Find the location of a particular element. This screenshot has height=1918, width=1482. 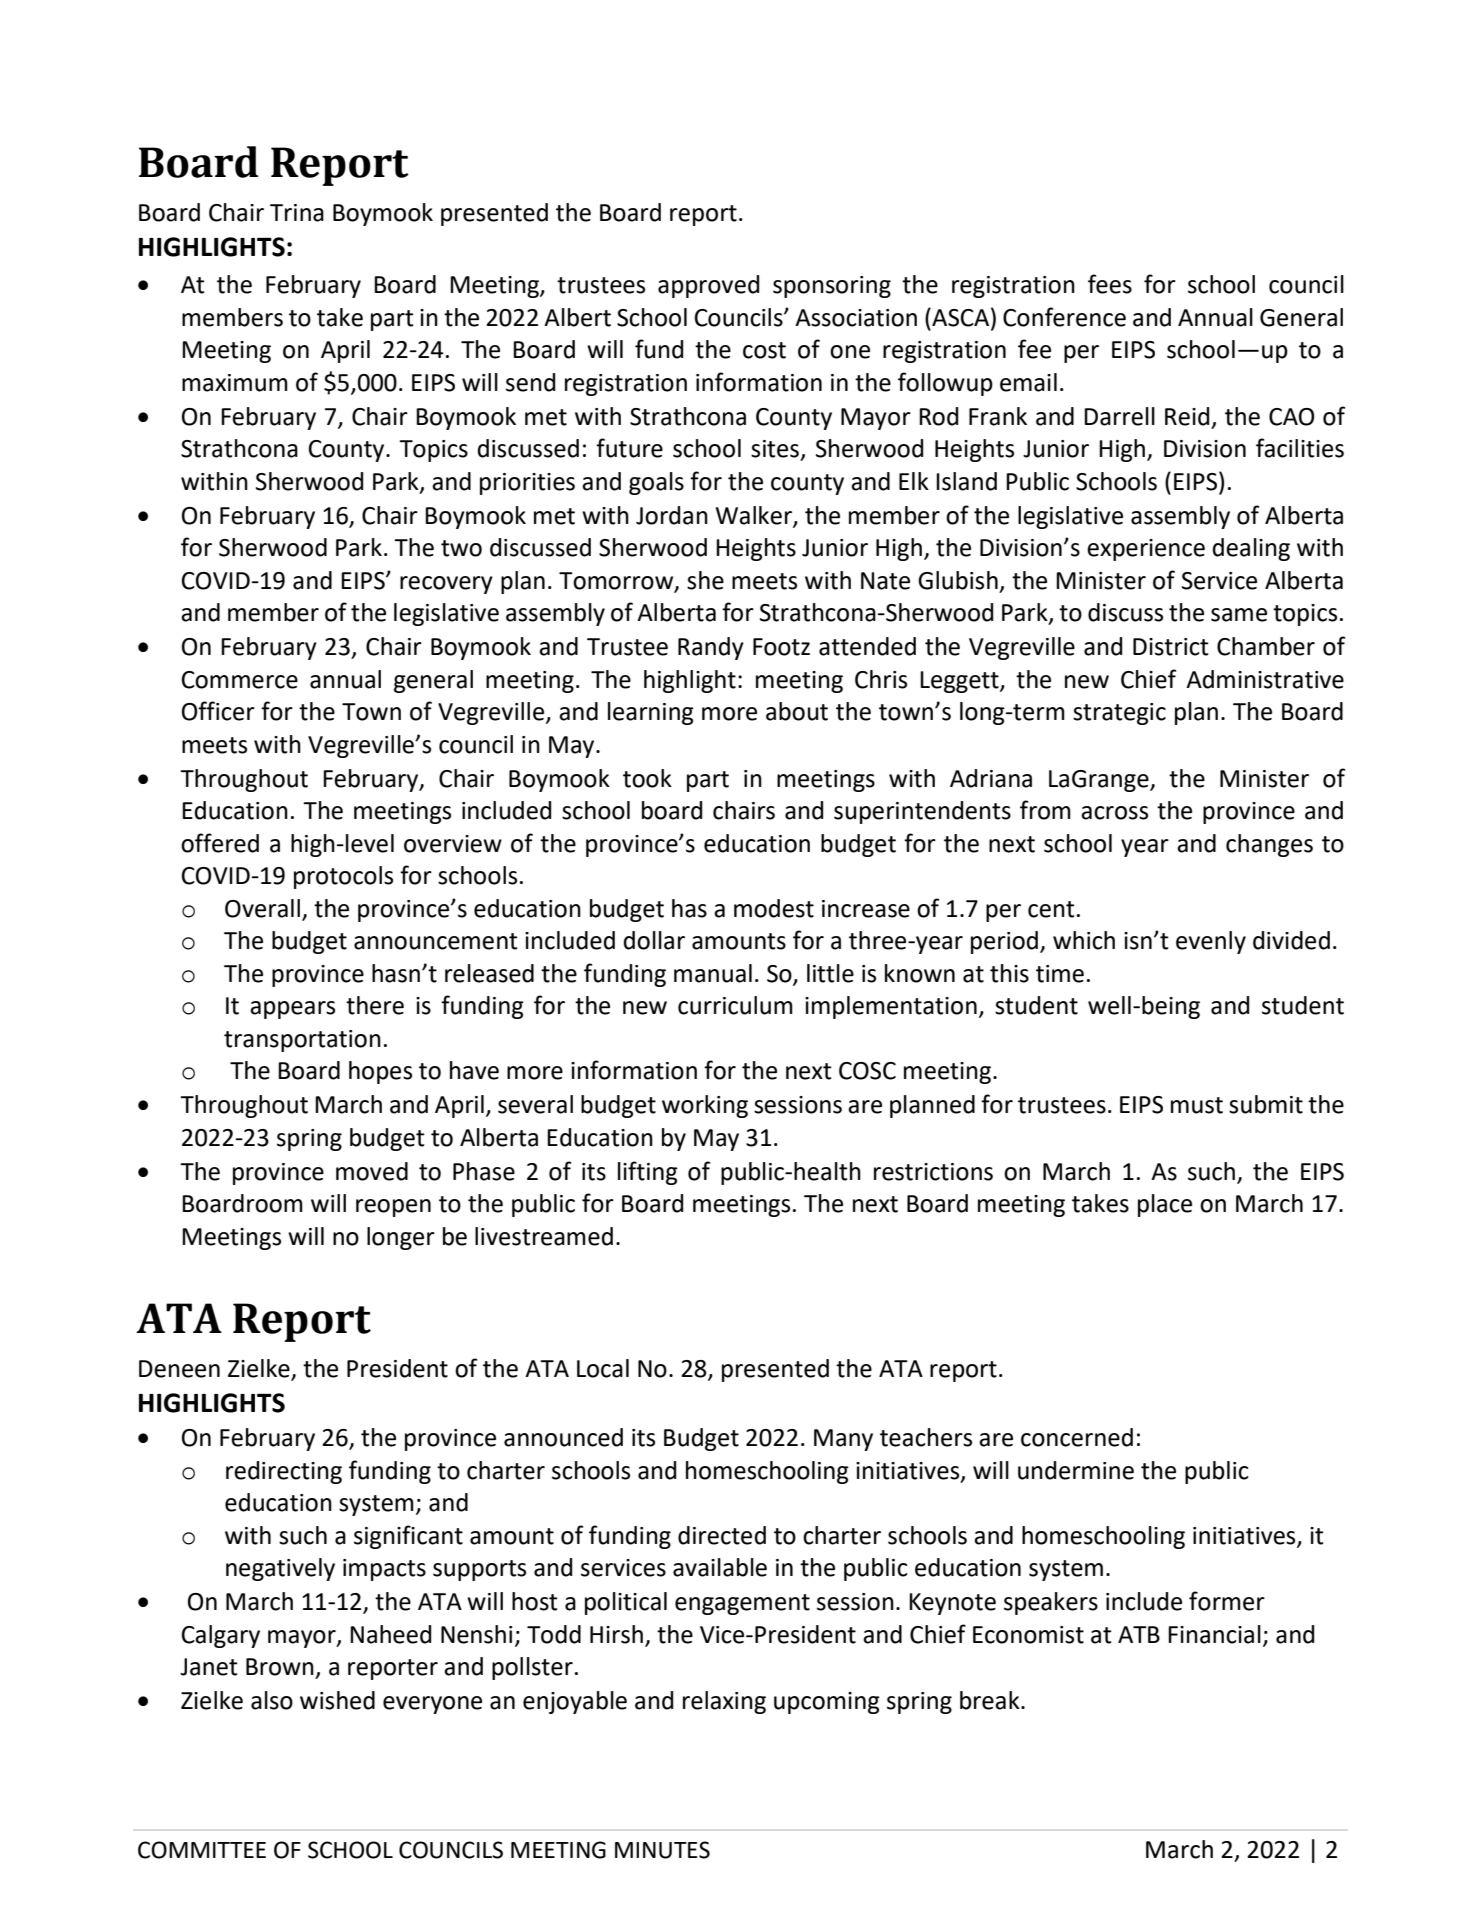

Trina is located at coordinates (297, 213).
